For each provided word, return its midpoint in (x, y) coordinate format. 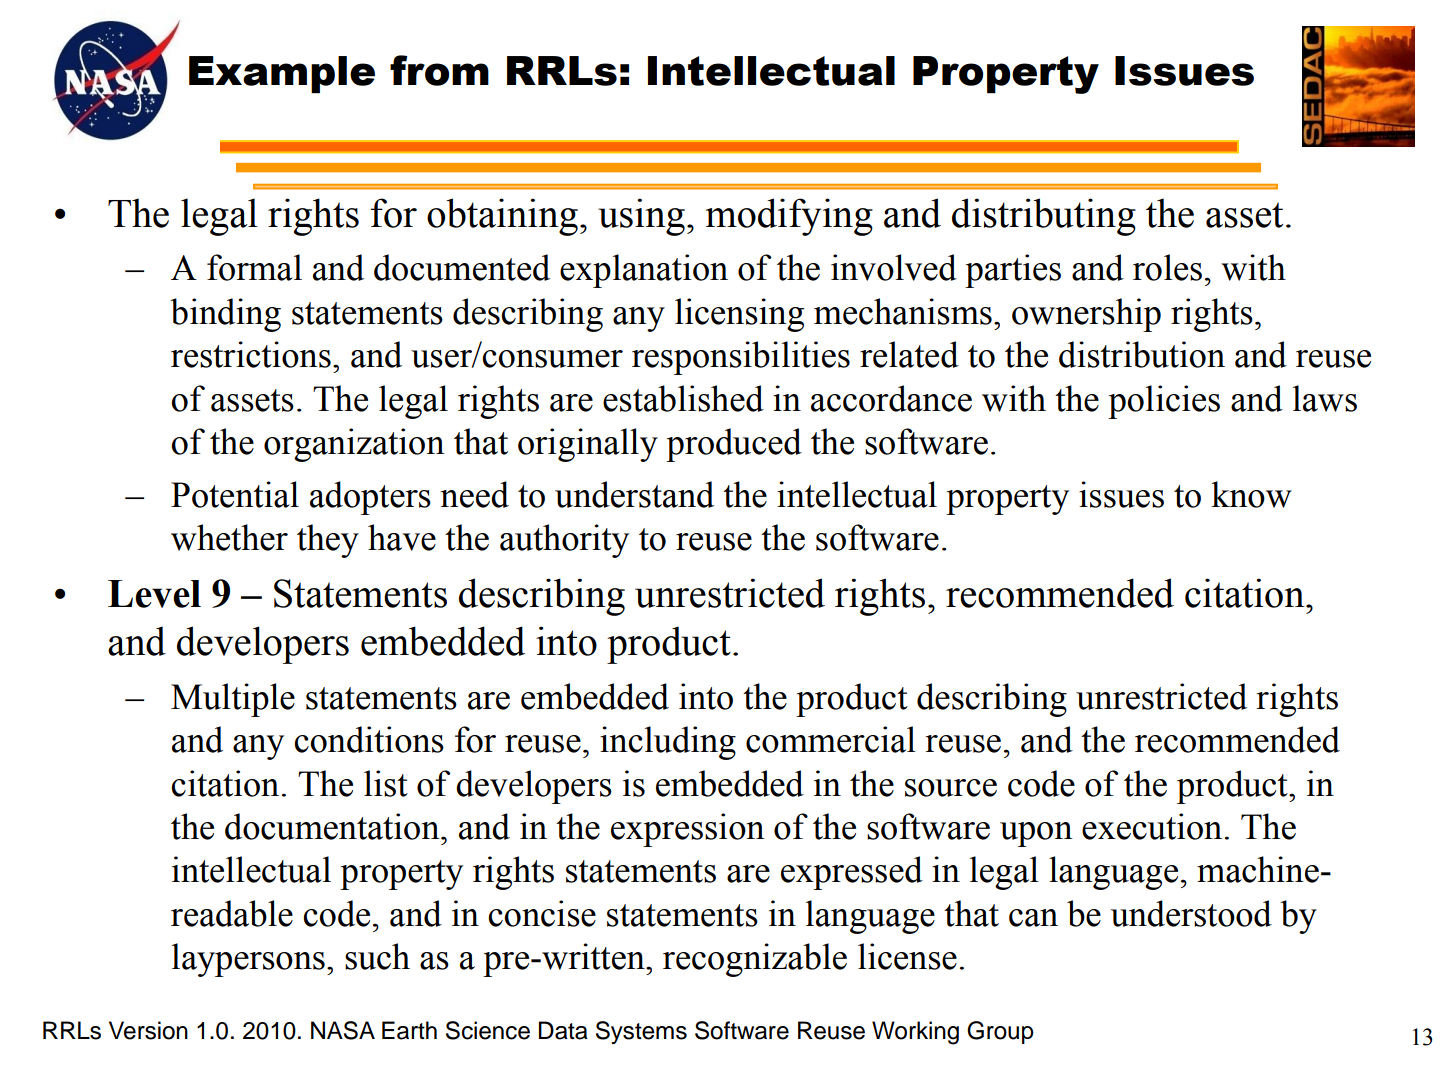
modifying (789, 217)
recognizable (755, 960)
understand (634, 494)
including (668, 743)
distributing (1044, 217)
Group (1000, 1032)
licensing (739, 315)
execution (1152, 826)
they (328, 541)
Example (282, 75)
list (386, 783)
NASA (343, 1030)
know (1251, 494)
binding (225, 315)
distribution (1142, 354)
